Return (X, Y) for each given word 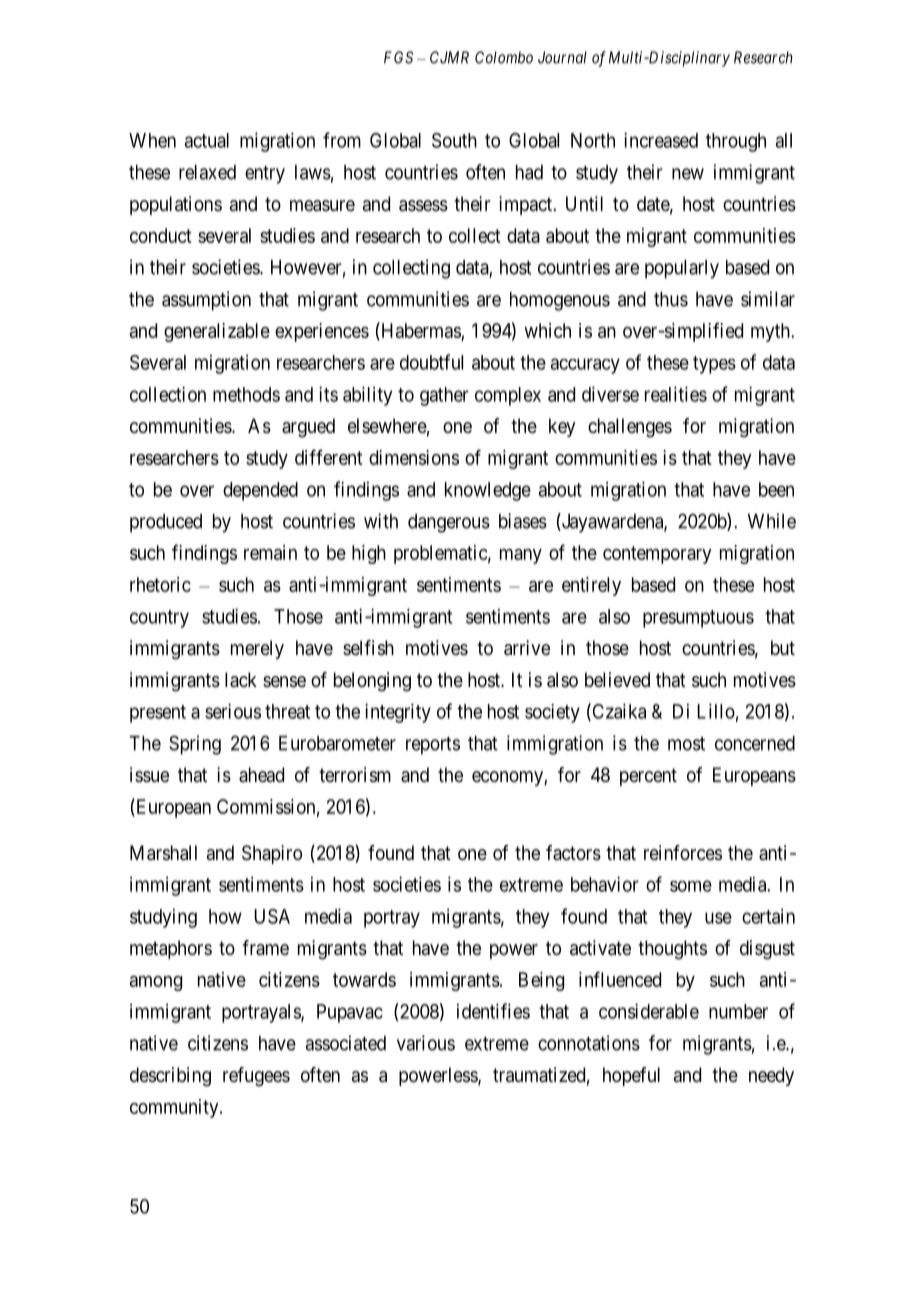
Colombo (504, 57)
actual (207, 140)
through (736, 142)
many (521, 556)
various (426, 1043)
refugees (256, 1077)
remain (270, 552)
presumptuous (698, 619)
